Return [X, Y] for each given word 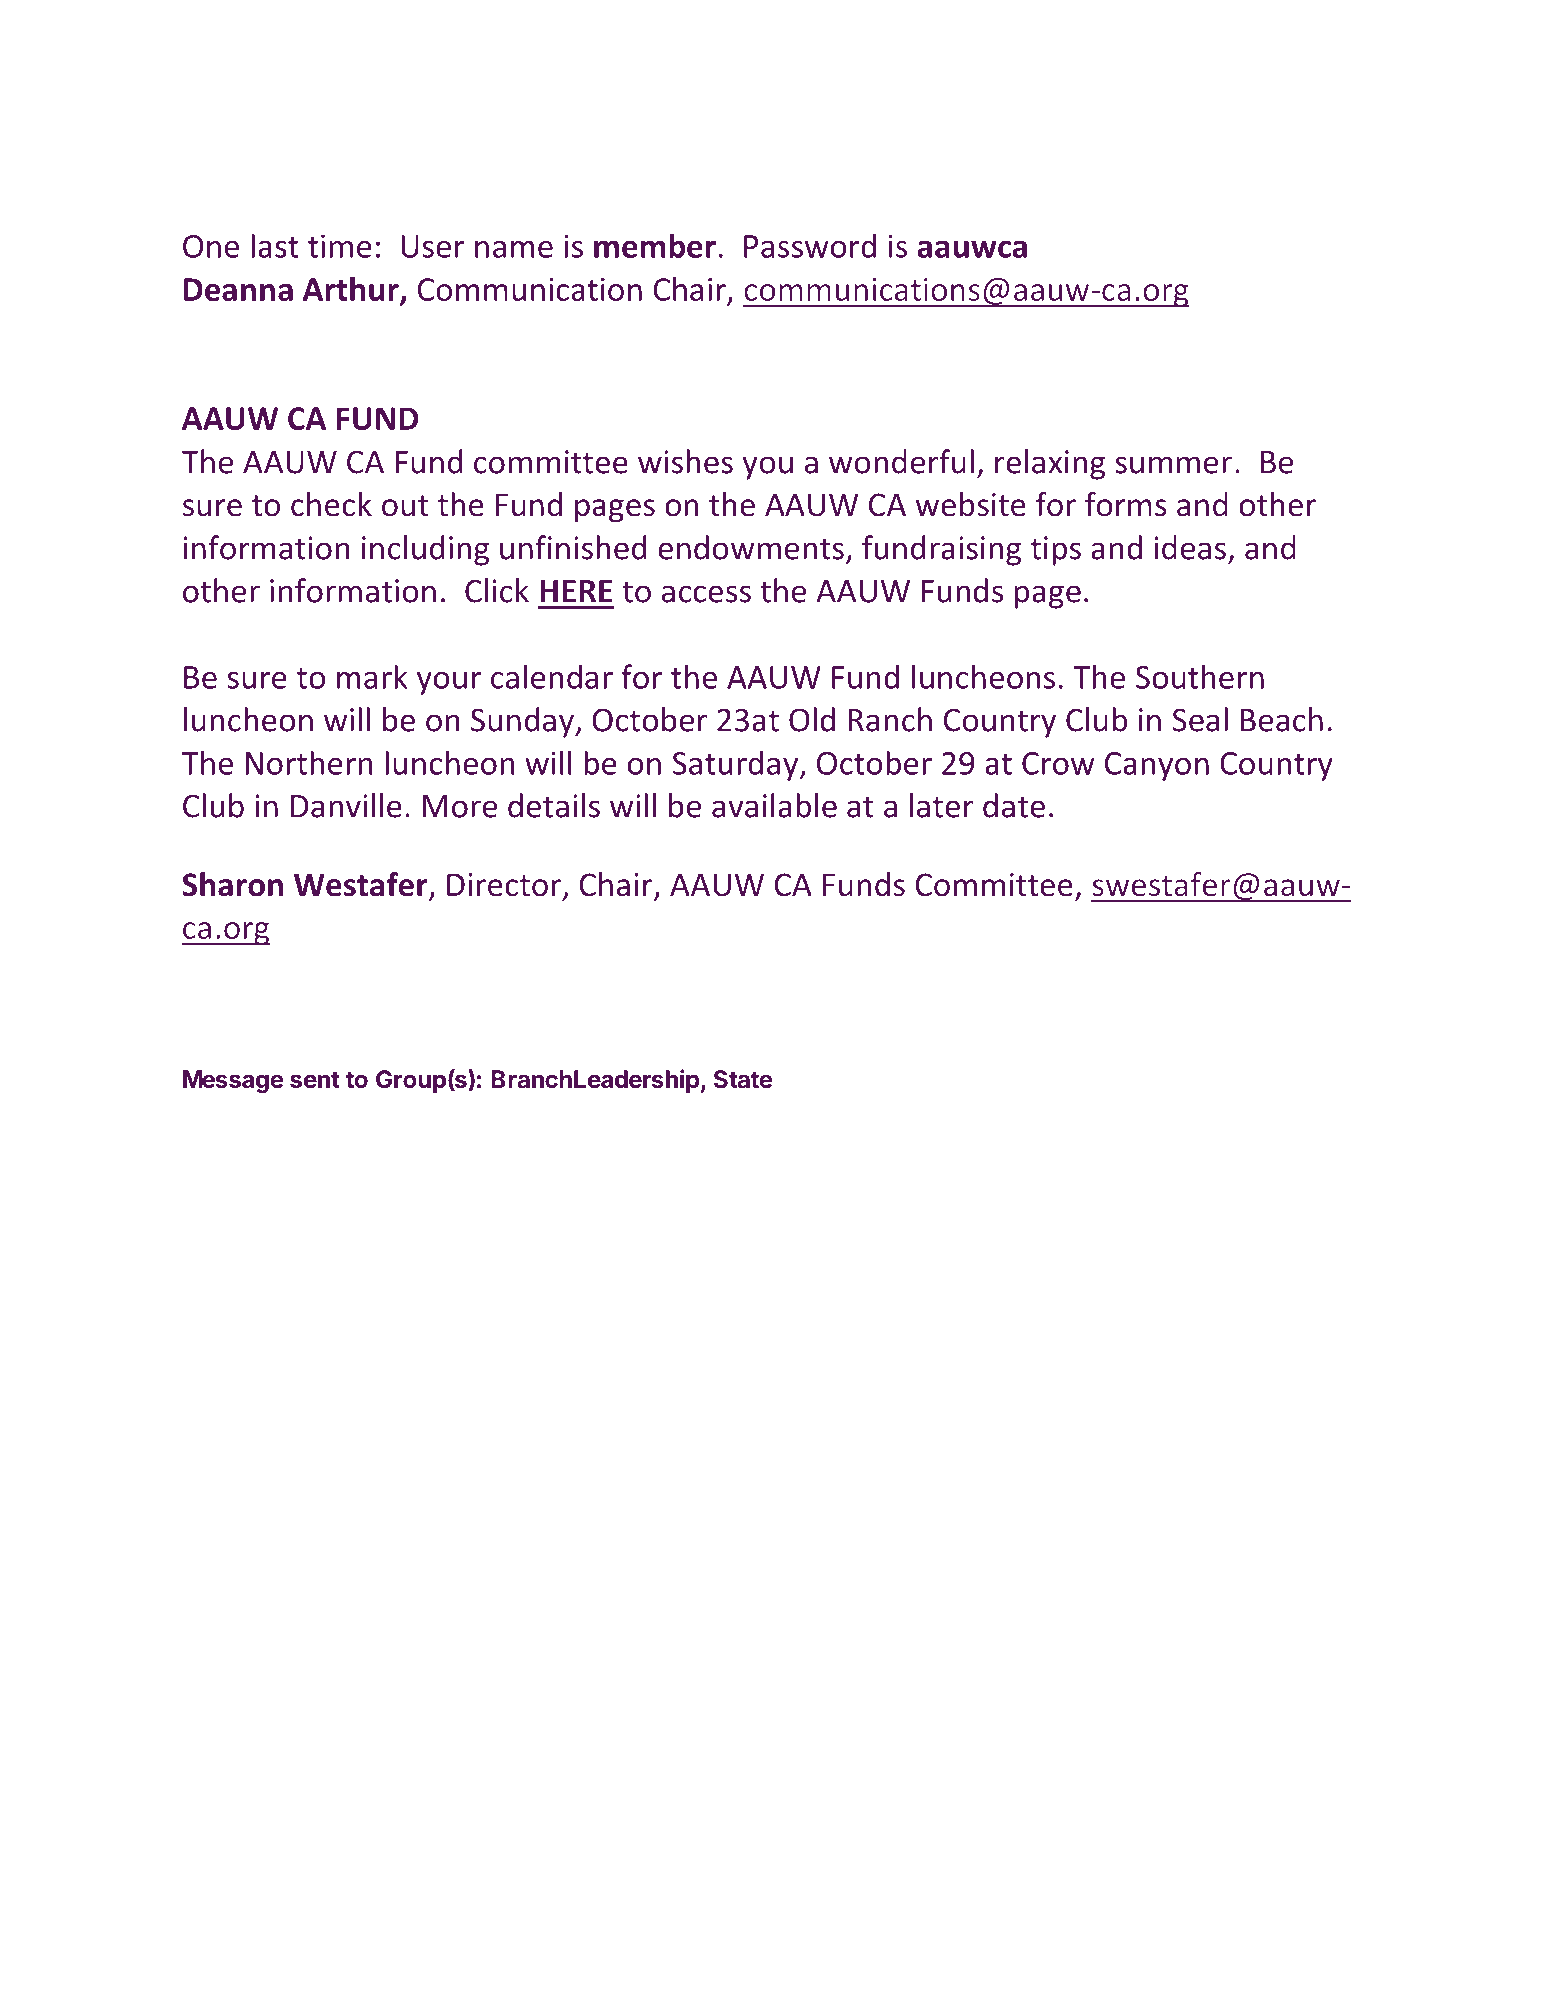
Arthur [352, 290]
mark [372, 676]
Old [812, 719]
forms [1126, 504]
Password [810, 245]
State [743, 1079]
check [331, 504]
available [774, 805]
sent [315, 1080]
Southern [1200, 676]
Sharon [232, 884]
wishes [685, 461]
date [1014, 805]
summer [1173, 465]
